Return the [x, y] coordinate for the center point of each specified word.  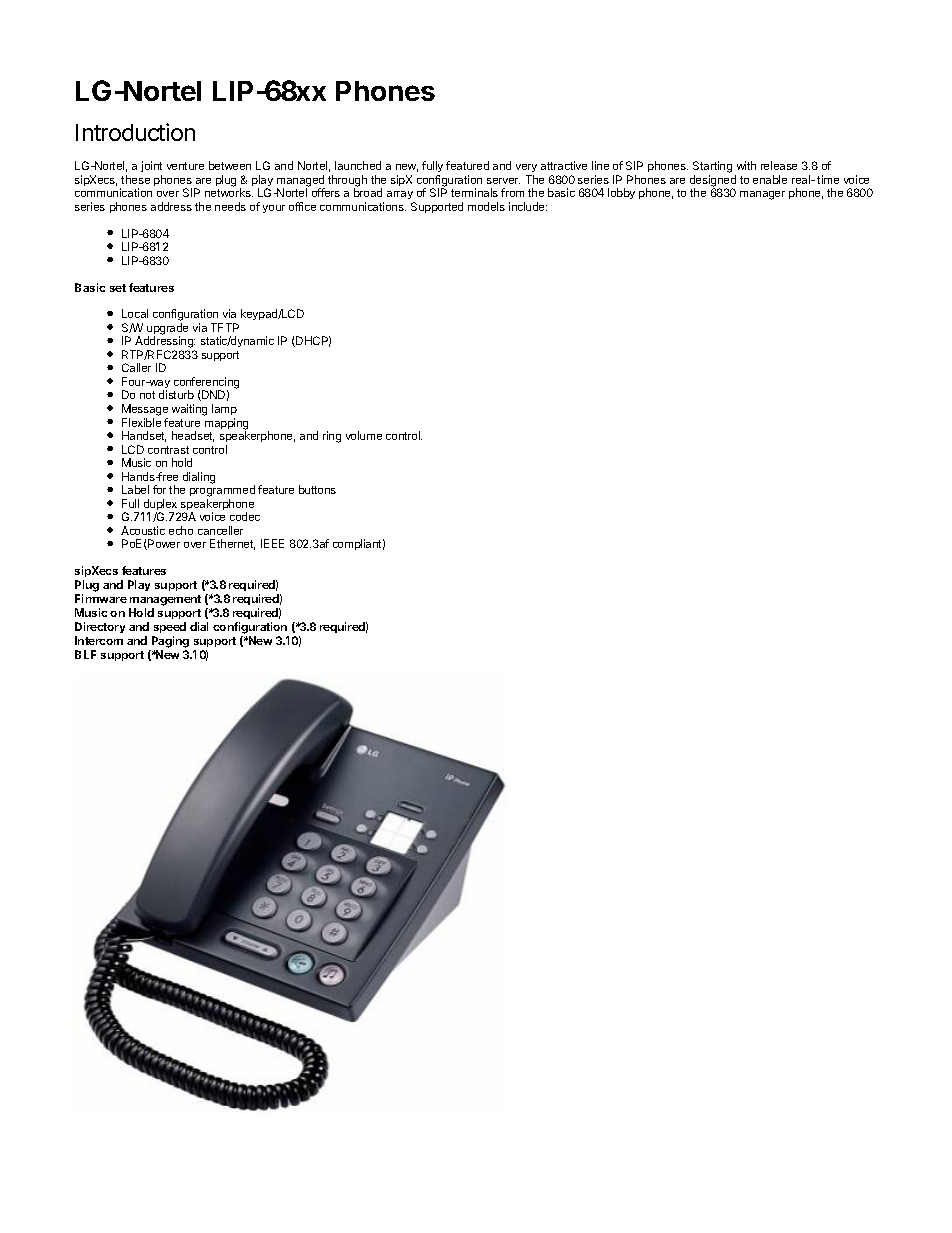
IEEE [272, 543]
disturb [176, 394]
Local [135, 313]
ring [332, 437]
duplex [160, 506]
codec [245, 516]
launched [358, 165]
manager [762, 195]
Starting [712, 168]
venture [185, 166]
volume [364, 435]
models [486, 206]
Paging [170, 642]
